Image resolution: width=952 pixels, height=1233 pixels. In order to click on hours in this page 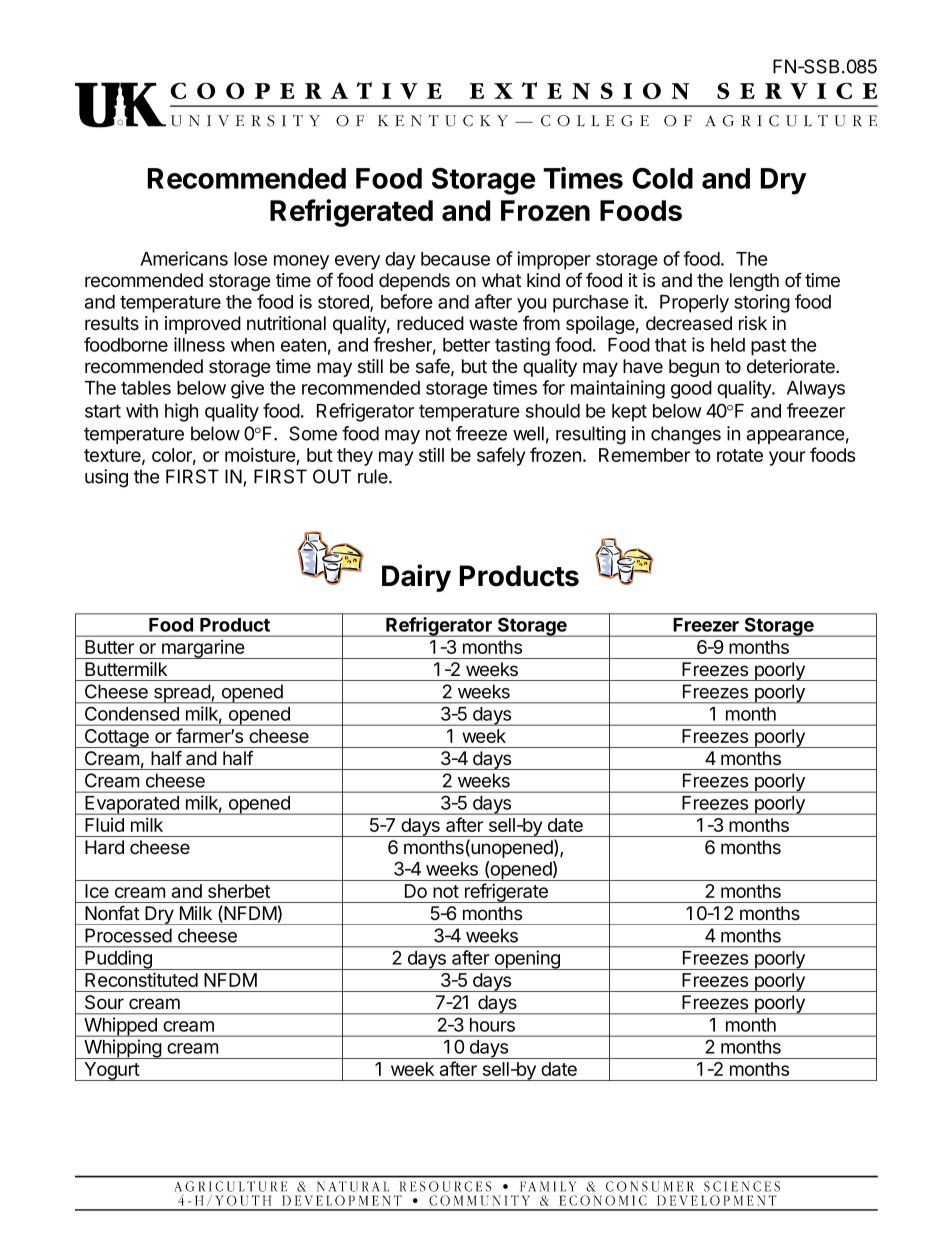, I will do `click(492, 1025)`.
